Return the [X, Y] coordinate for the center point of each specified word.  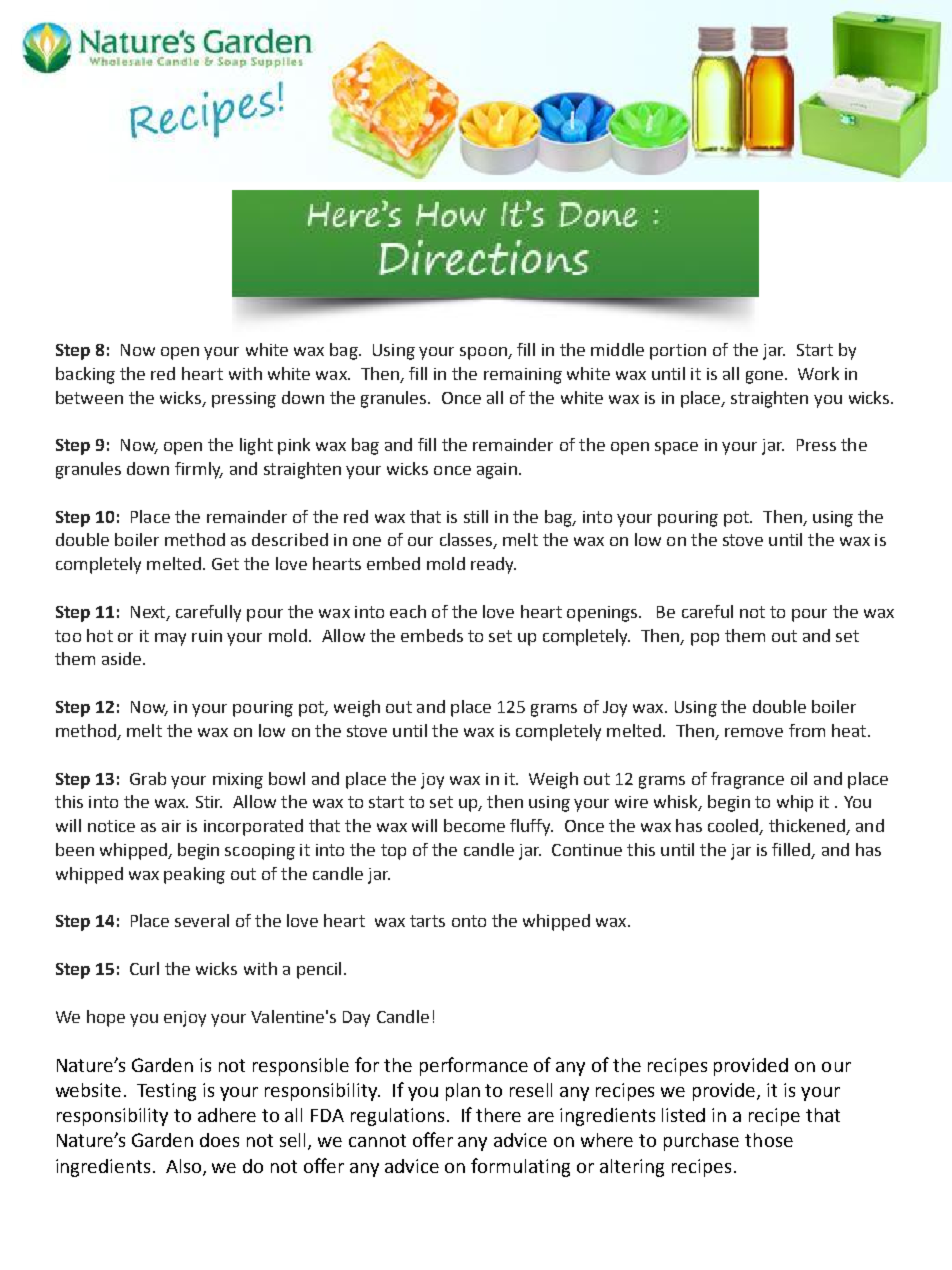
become [474, 825]
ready [493, 565]
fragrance [747, 780]
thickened [808, 827]
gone [764, 377]
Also [185, 1167]
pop [705, 639]
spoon [484, 353]
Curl [144, 968]
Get [225, 564]
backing [85, 375]
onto [469, 921]
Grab [148, 778]
